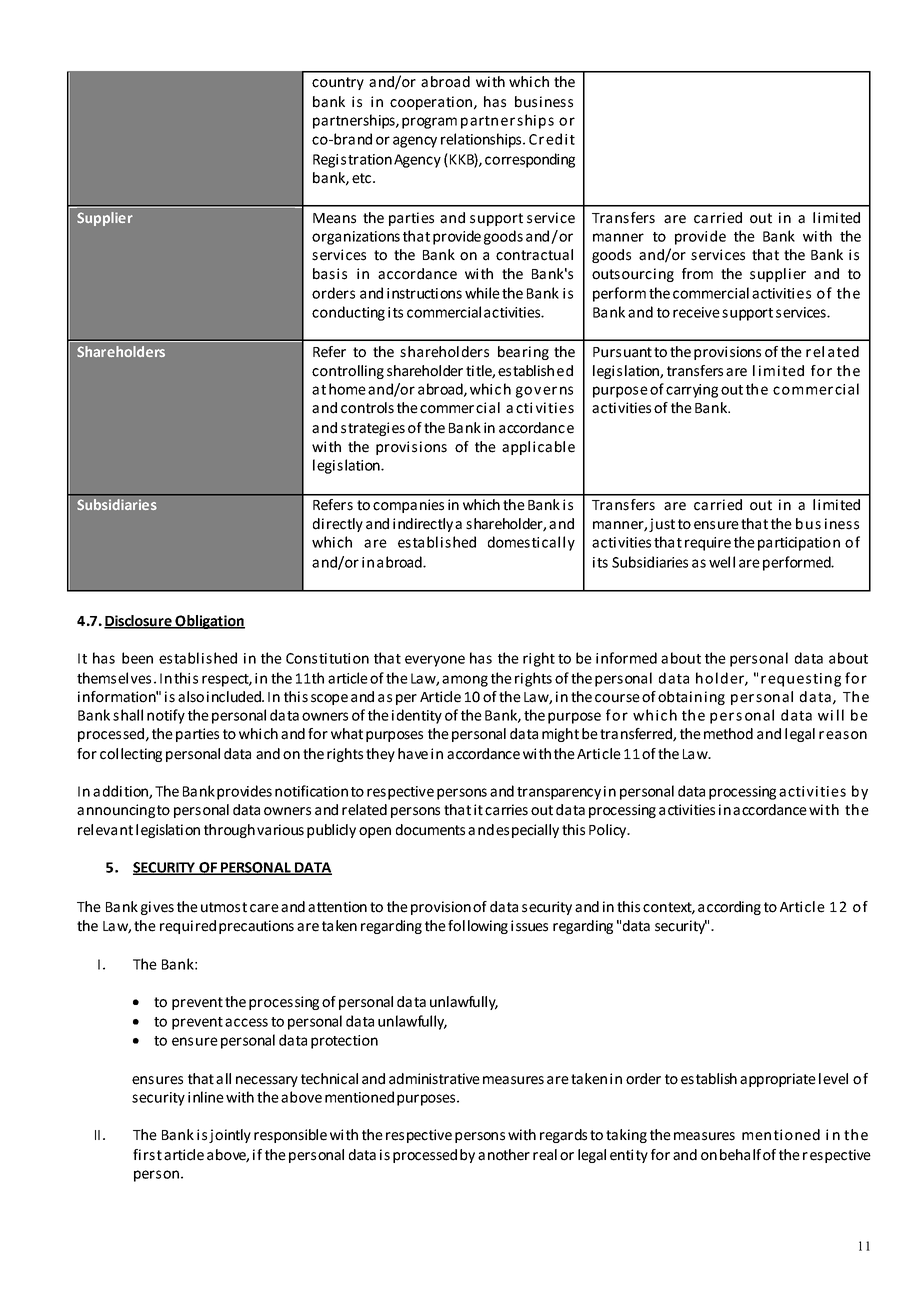  What do you see at coordinates (482, 140) in the screenshot?
I see `relationships` at bounding box center [482, 140].
